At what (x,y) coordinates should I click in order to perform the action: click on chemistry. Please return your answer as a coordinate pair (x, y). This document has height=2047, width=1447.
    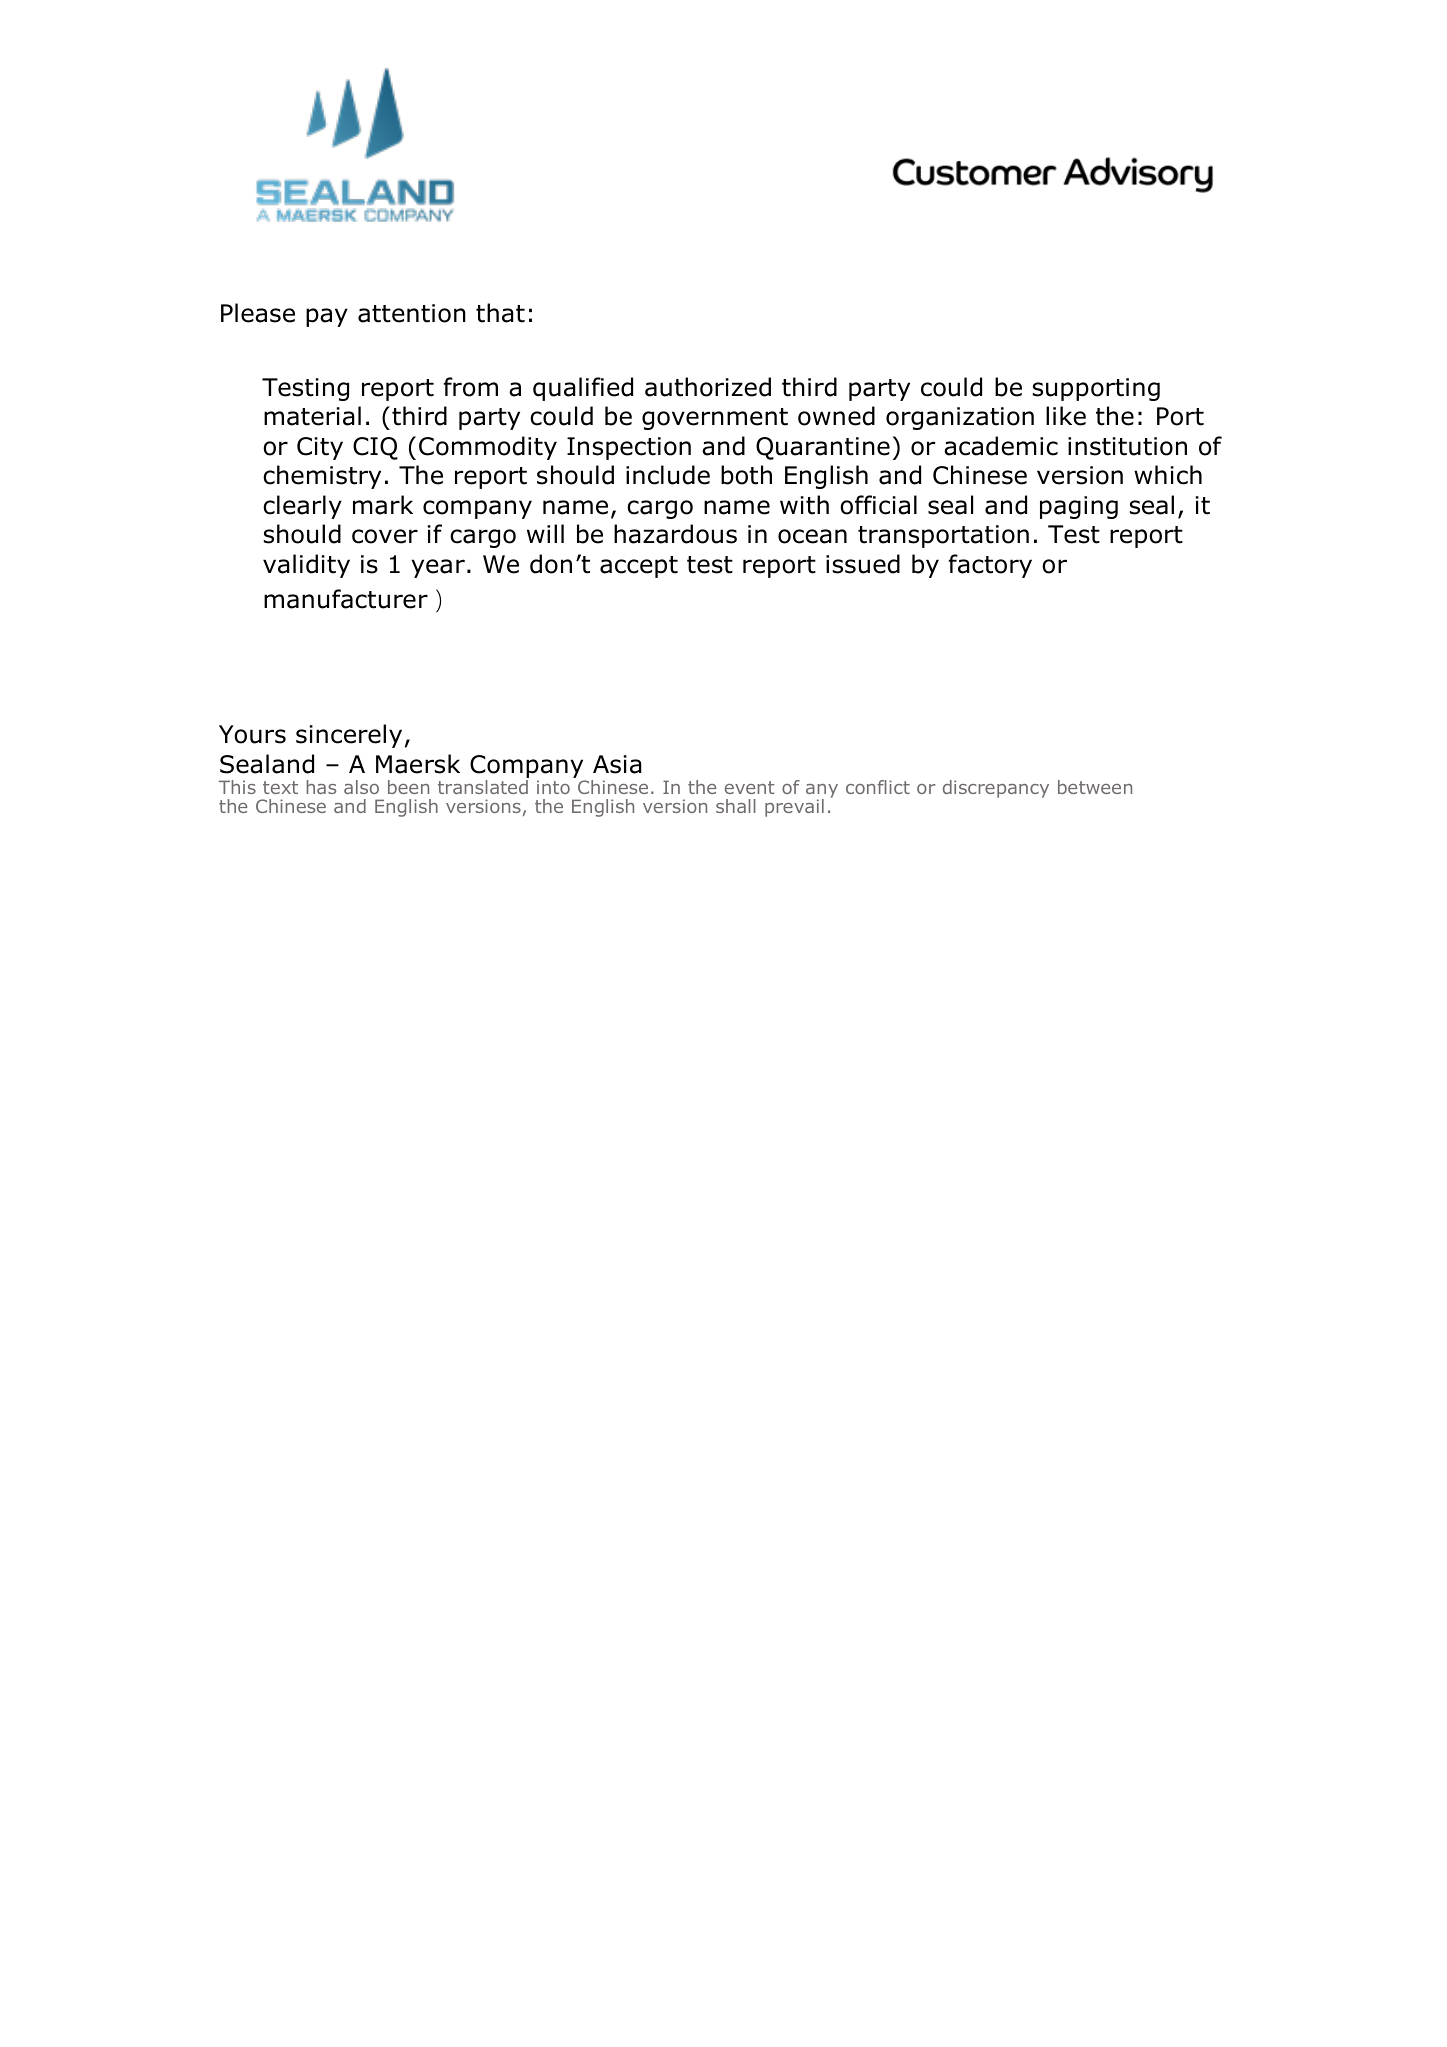
    Looking at the image, I should click on (322, 477).
